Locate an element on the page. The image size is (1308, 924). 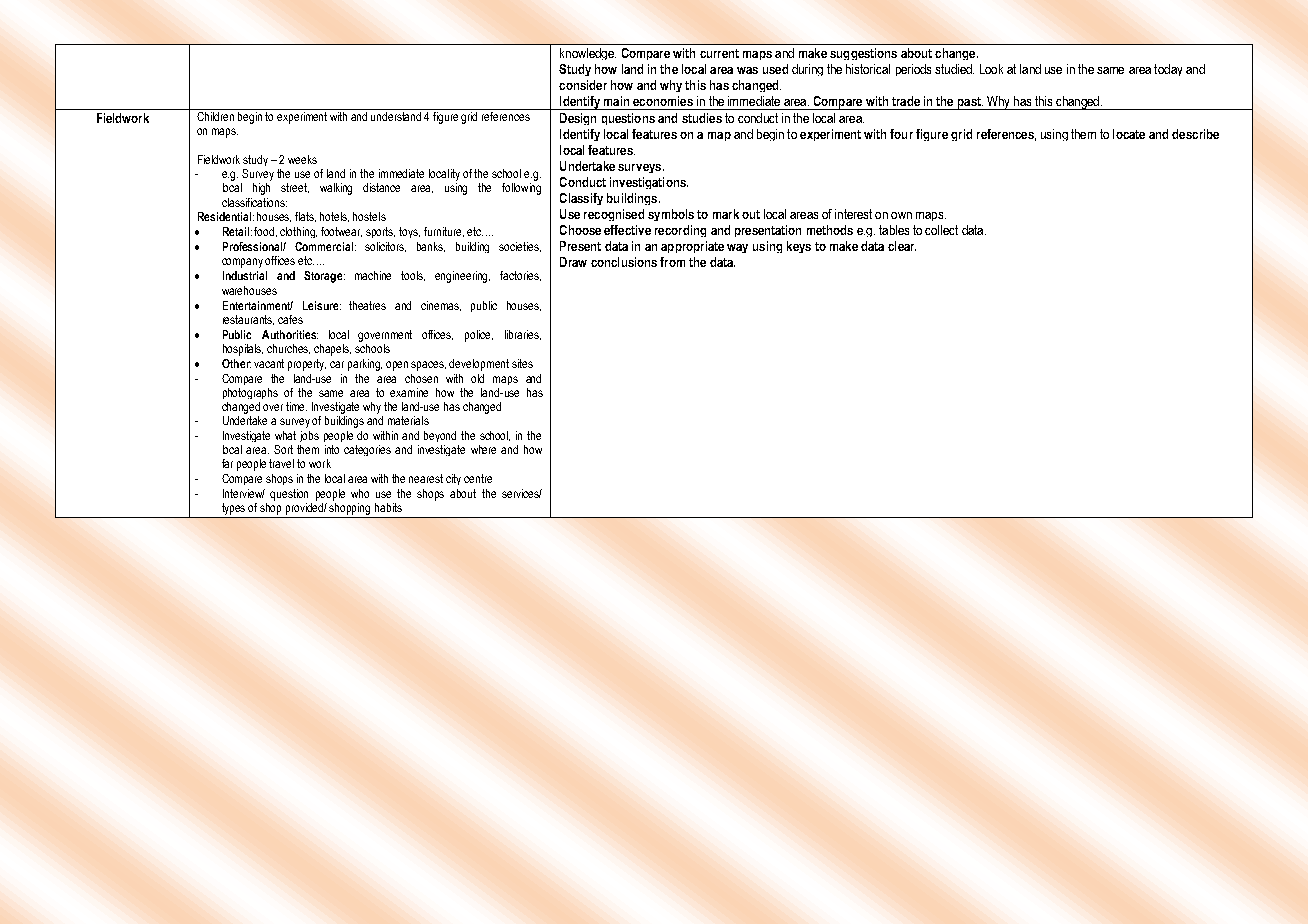
clear is located at coordinates (902, 246).
